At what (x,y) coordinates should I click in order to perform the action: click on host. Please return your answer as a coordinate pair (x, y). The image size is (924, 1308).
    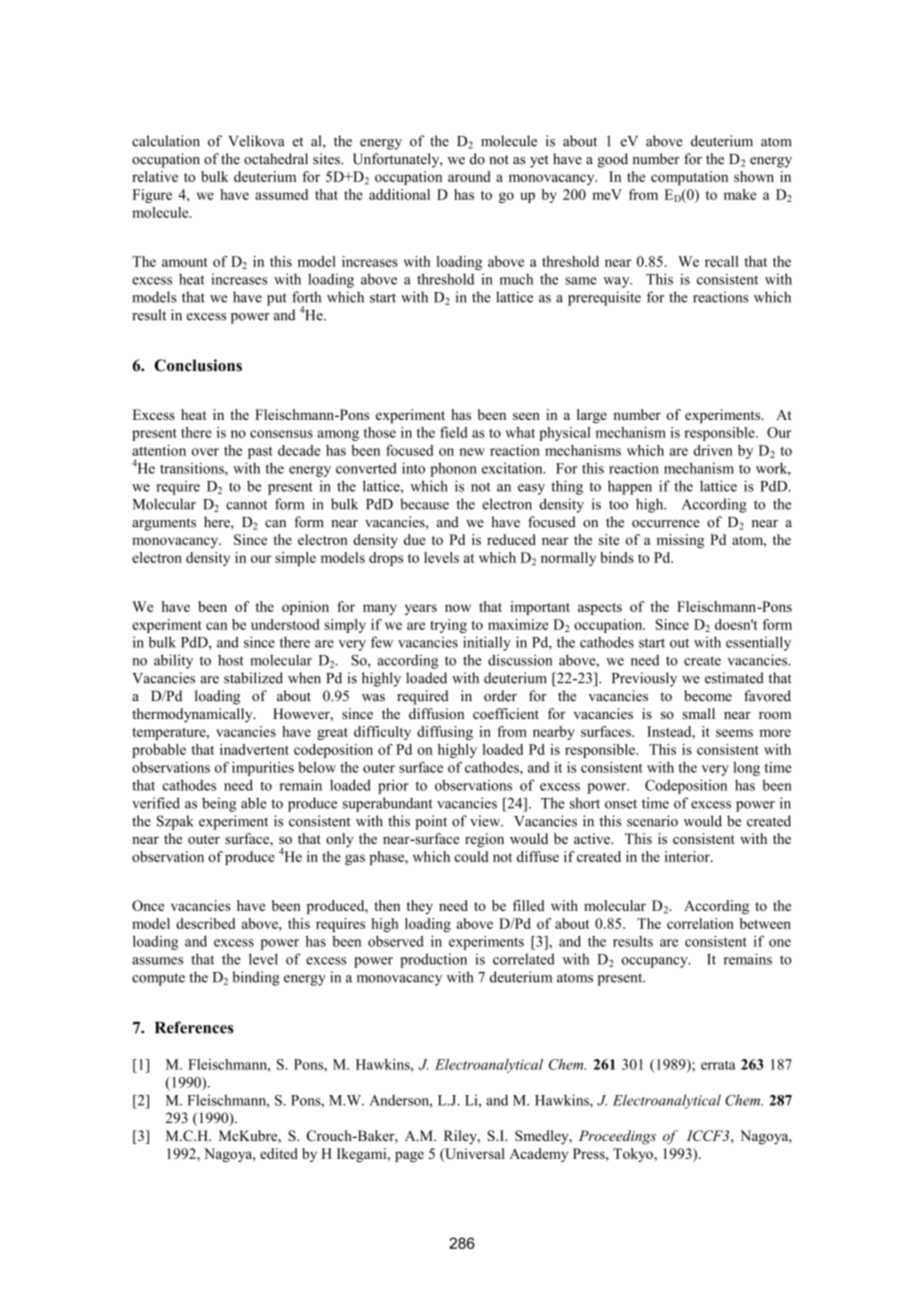
    Looking at the image, I should click on (231, 660).
